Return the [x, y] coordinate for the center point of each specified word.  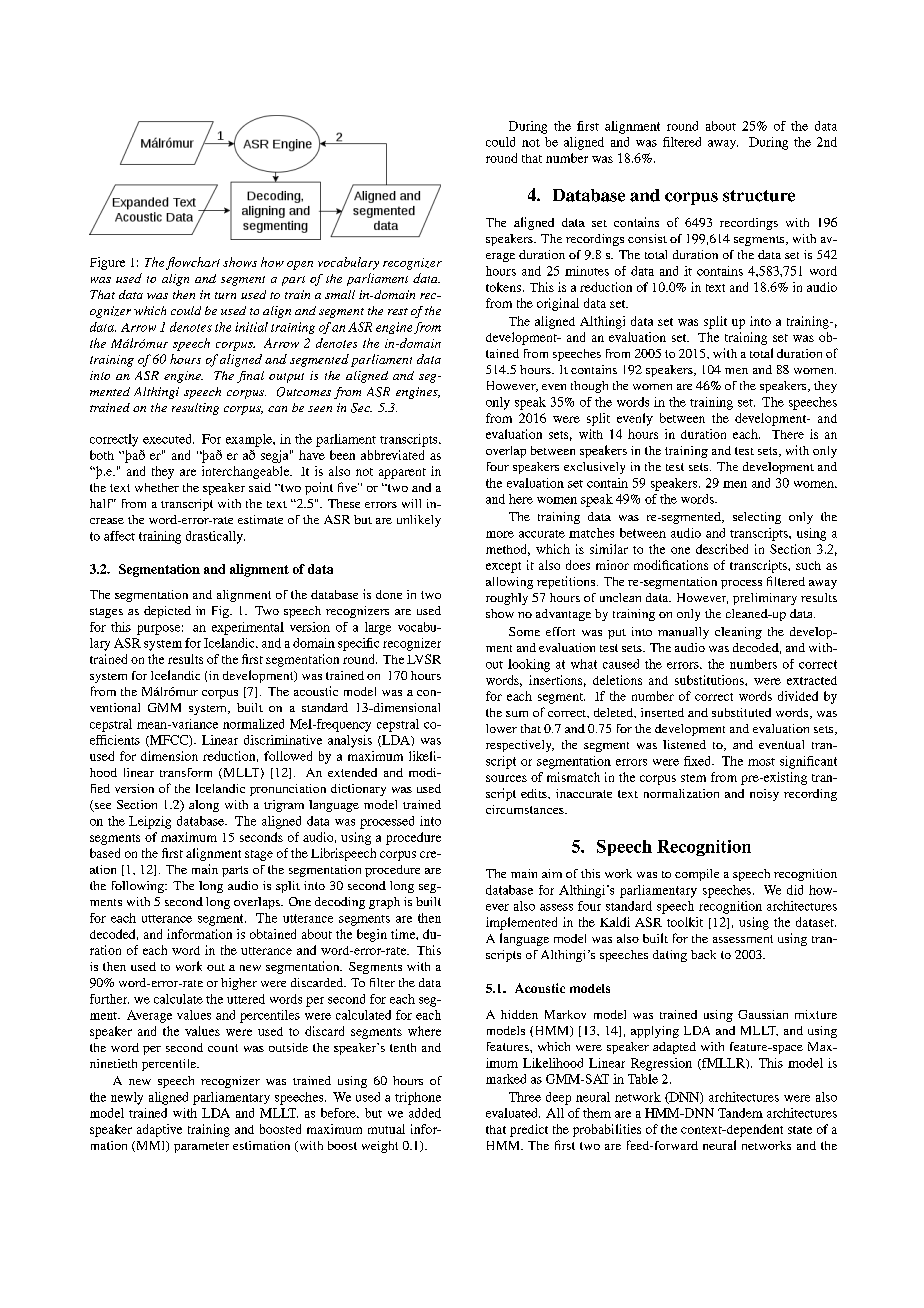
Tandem [740, 1113]
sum [517, 714]
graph [384, 903]
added [425, 1113]
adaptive [159, 1130]
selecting [757, 518]
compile [697, 875]
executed [168, 439]
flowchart [193, 263]
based [105, 853]
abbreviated [392, 455]
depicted [167, 612]
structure [759, 196]
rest [398, 311]
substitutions [710, 680]
